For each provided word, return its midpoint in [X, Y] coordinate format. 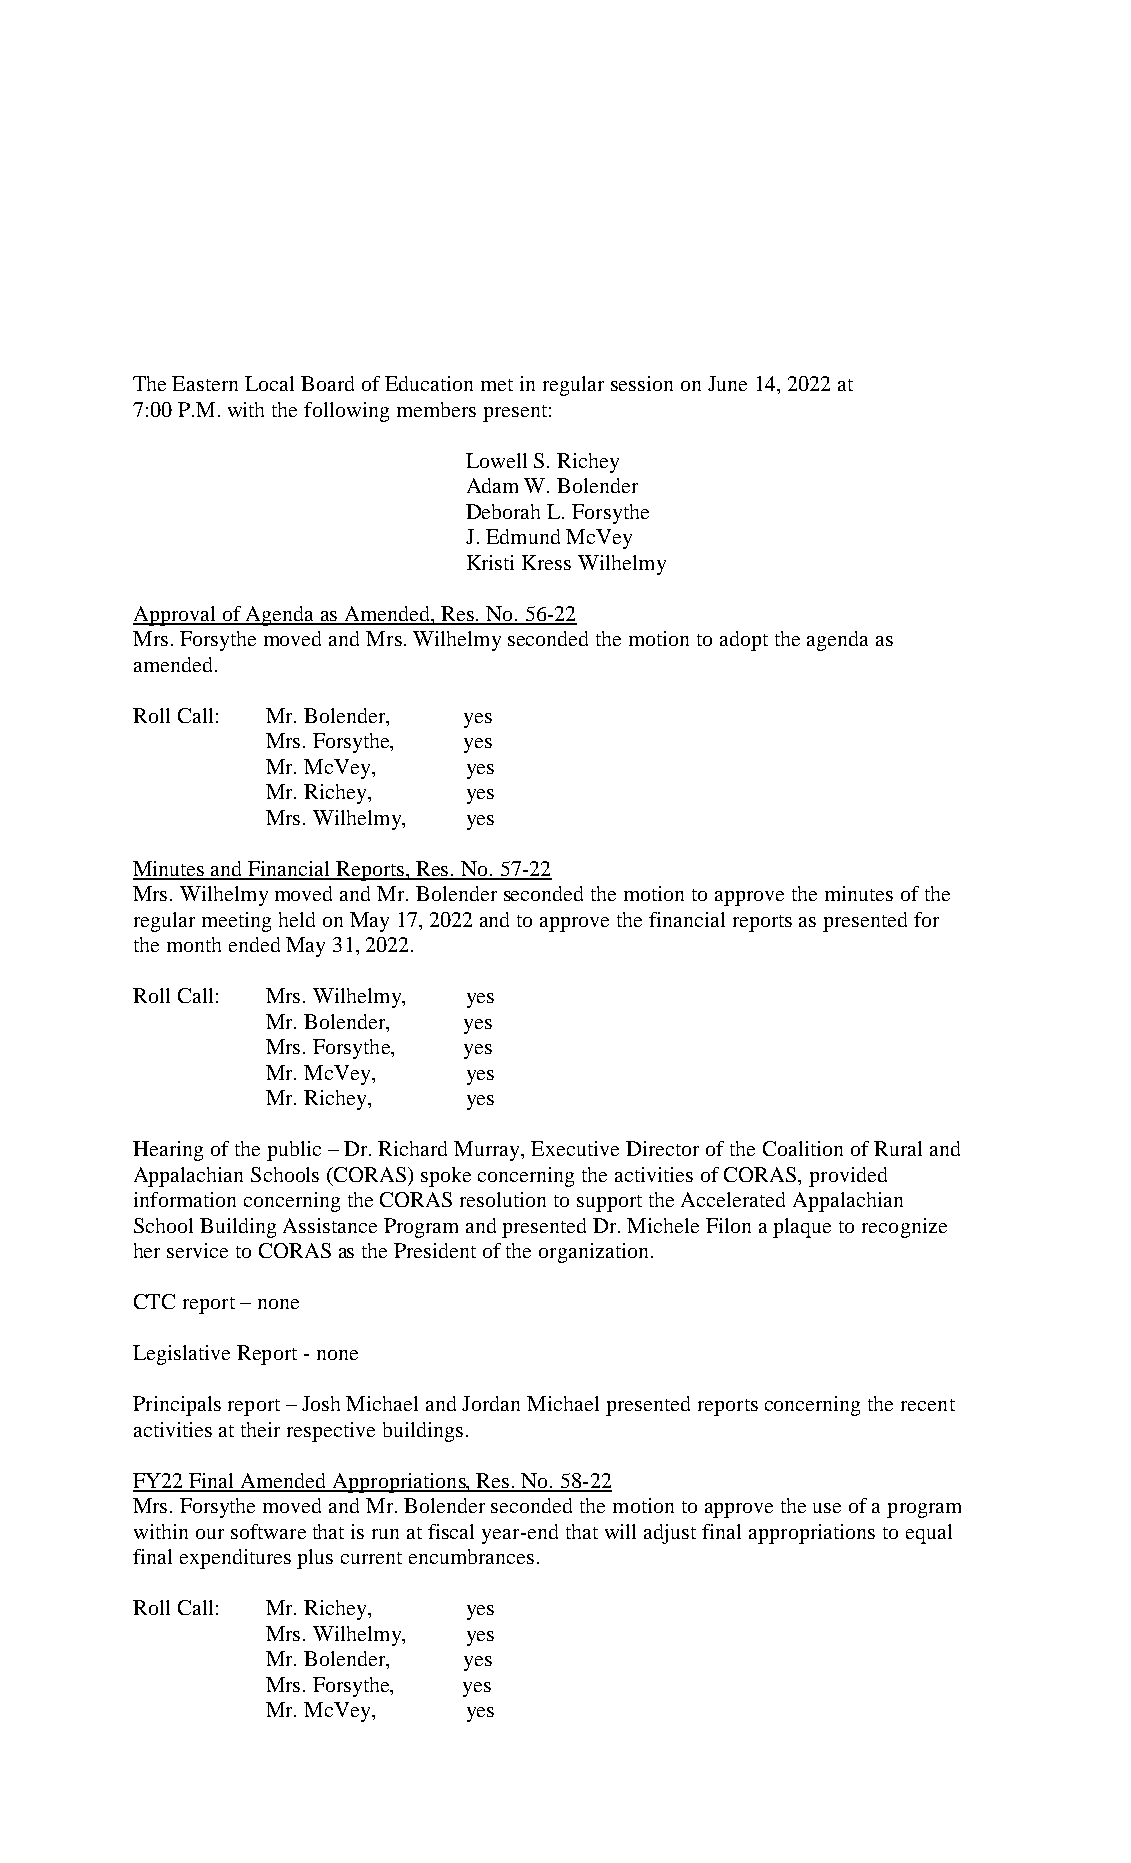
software [268, 1531]
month [194, 944]
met [497, 385]
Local [269, 383]
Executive [575, 1148]
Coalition [803, 1148]
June [727, 383]
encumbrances [471, 1556]
